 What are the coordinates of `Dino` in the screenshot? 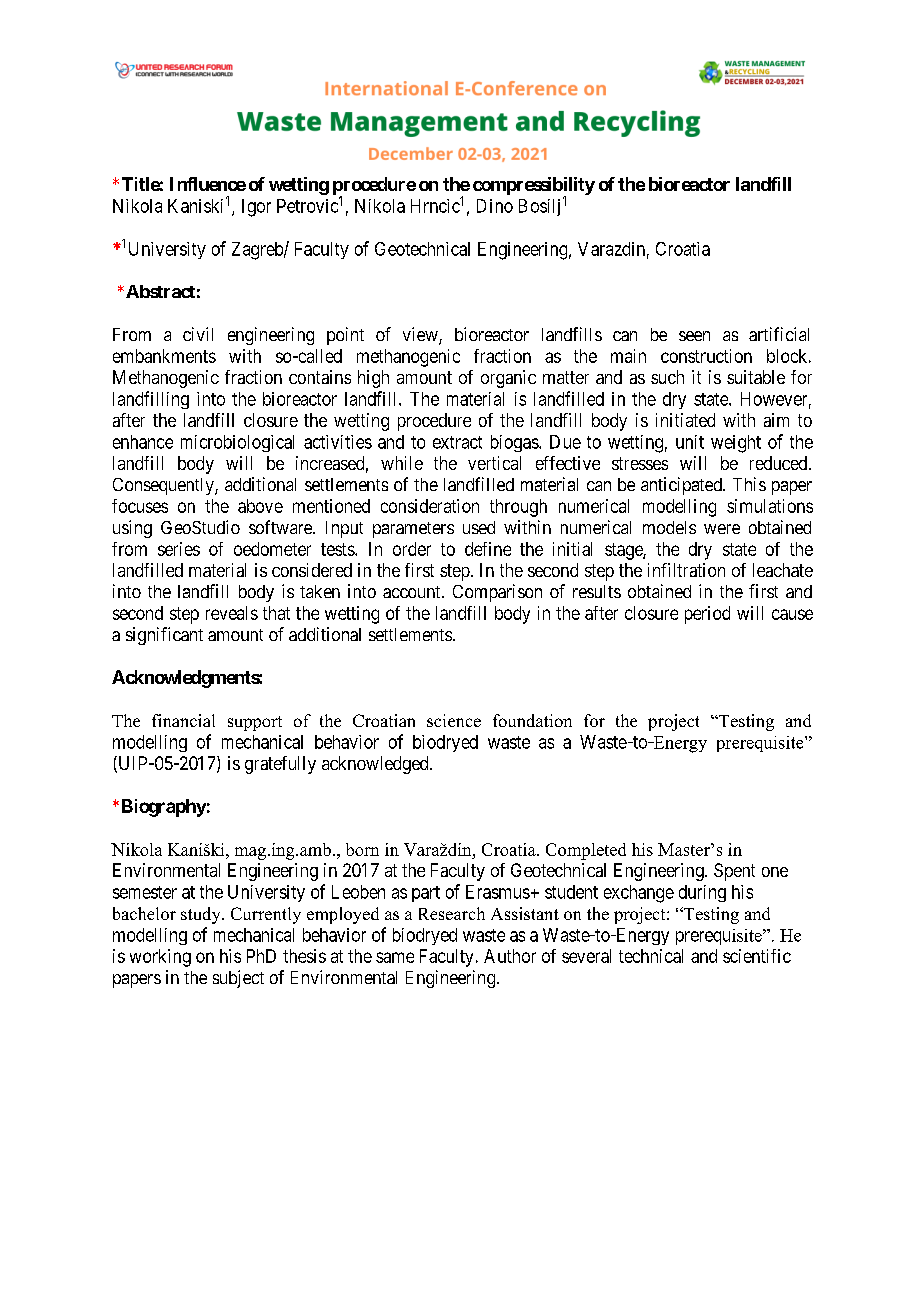 It's located at (495, 206).
